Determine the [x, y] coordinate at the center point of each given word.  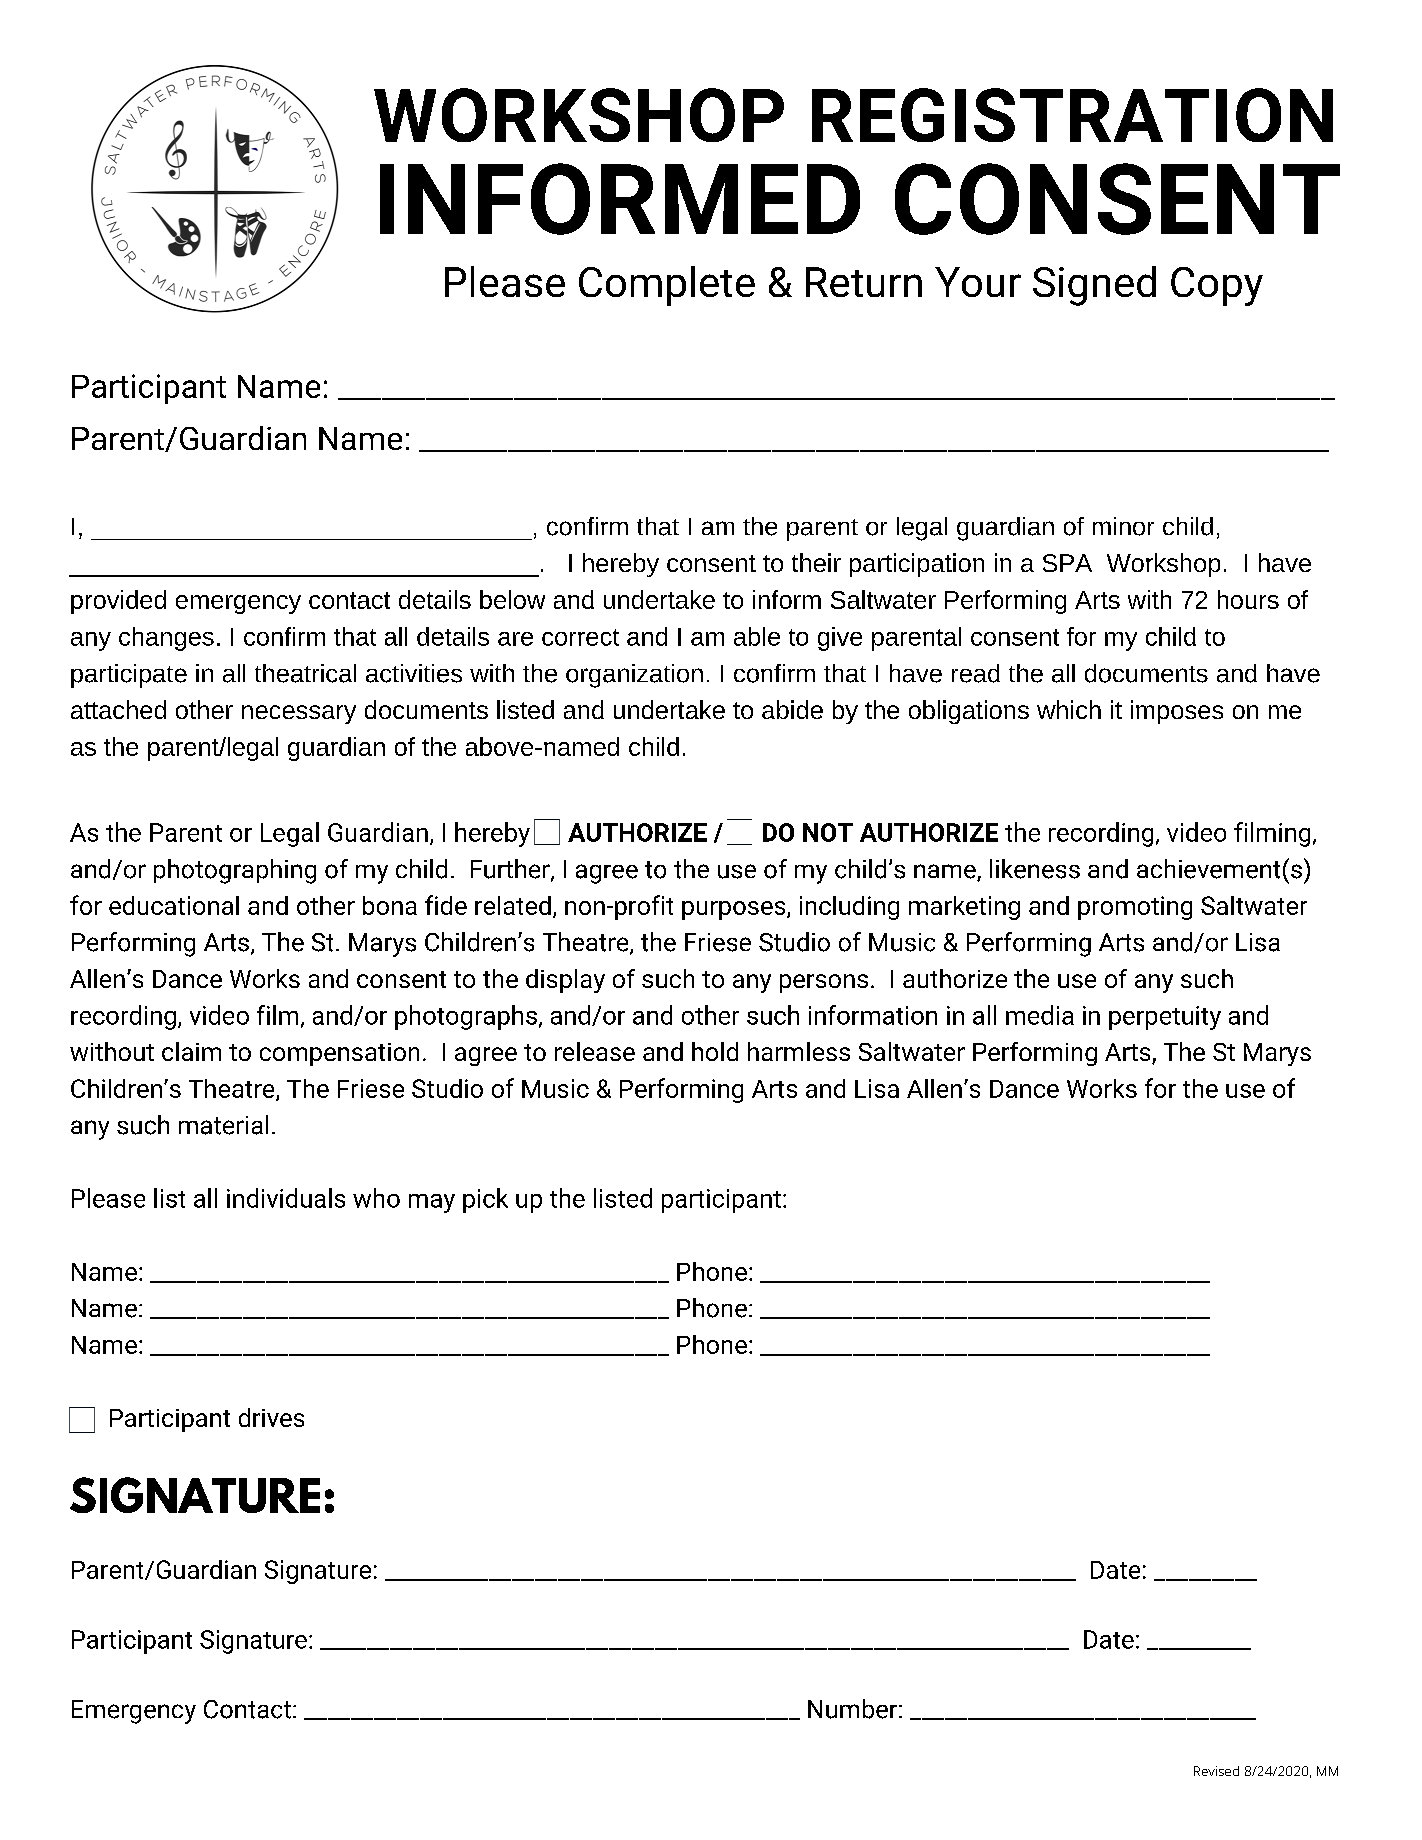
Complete [667, 286]
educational [174, 905]
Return [864, 282]
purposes [733, 910]
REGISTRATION [1072, 115]
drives [271, 1417]
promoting [1135, 908]
